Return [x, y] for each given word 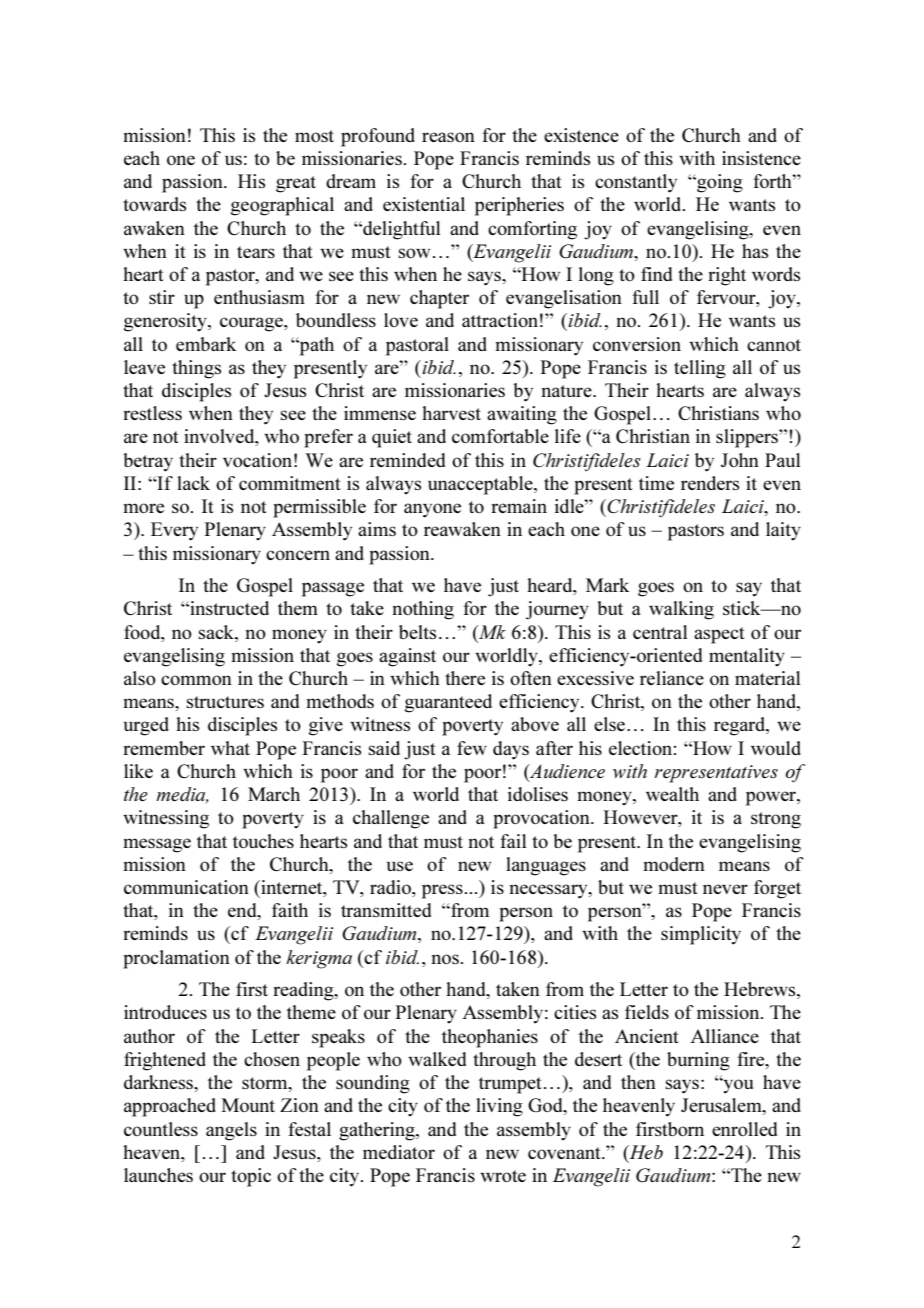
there [465, 678]
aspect [719, 635]
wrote [503, 1176]
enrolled [744, 1129]
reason [448, 137]
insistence [761, 158]
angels [231, 1131]
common [196, 680]
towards [154, 204]
